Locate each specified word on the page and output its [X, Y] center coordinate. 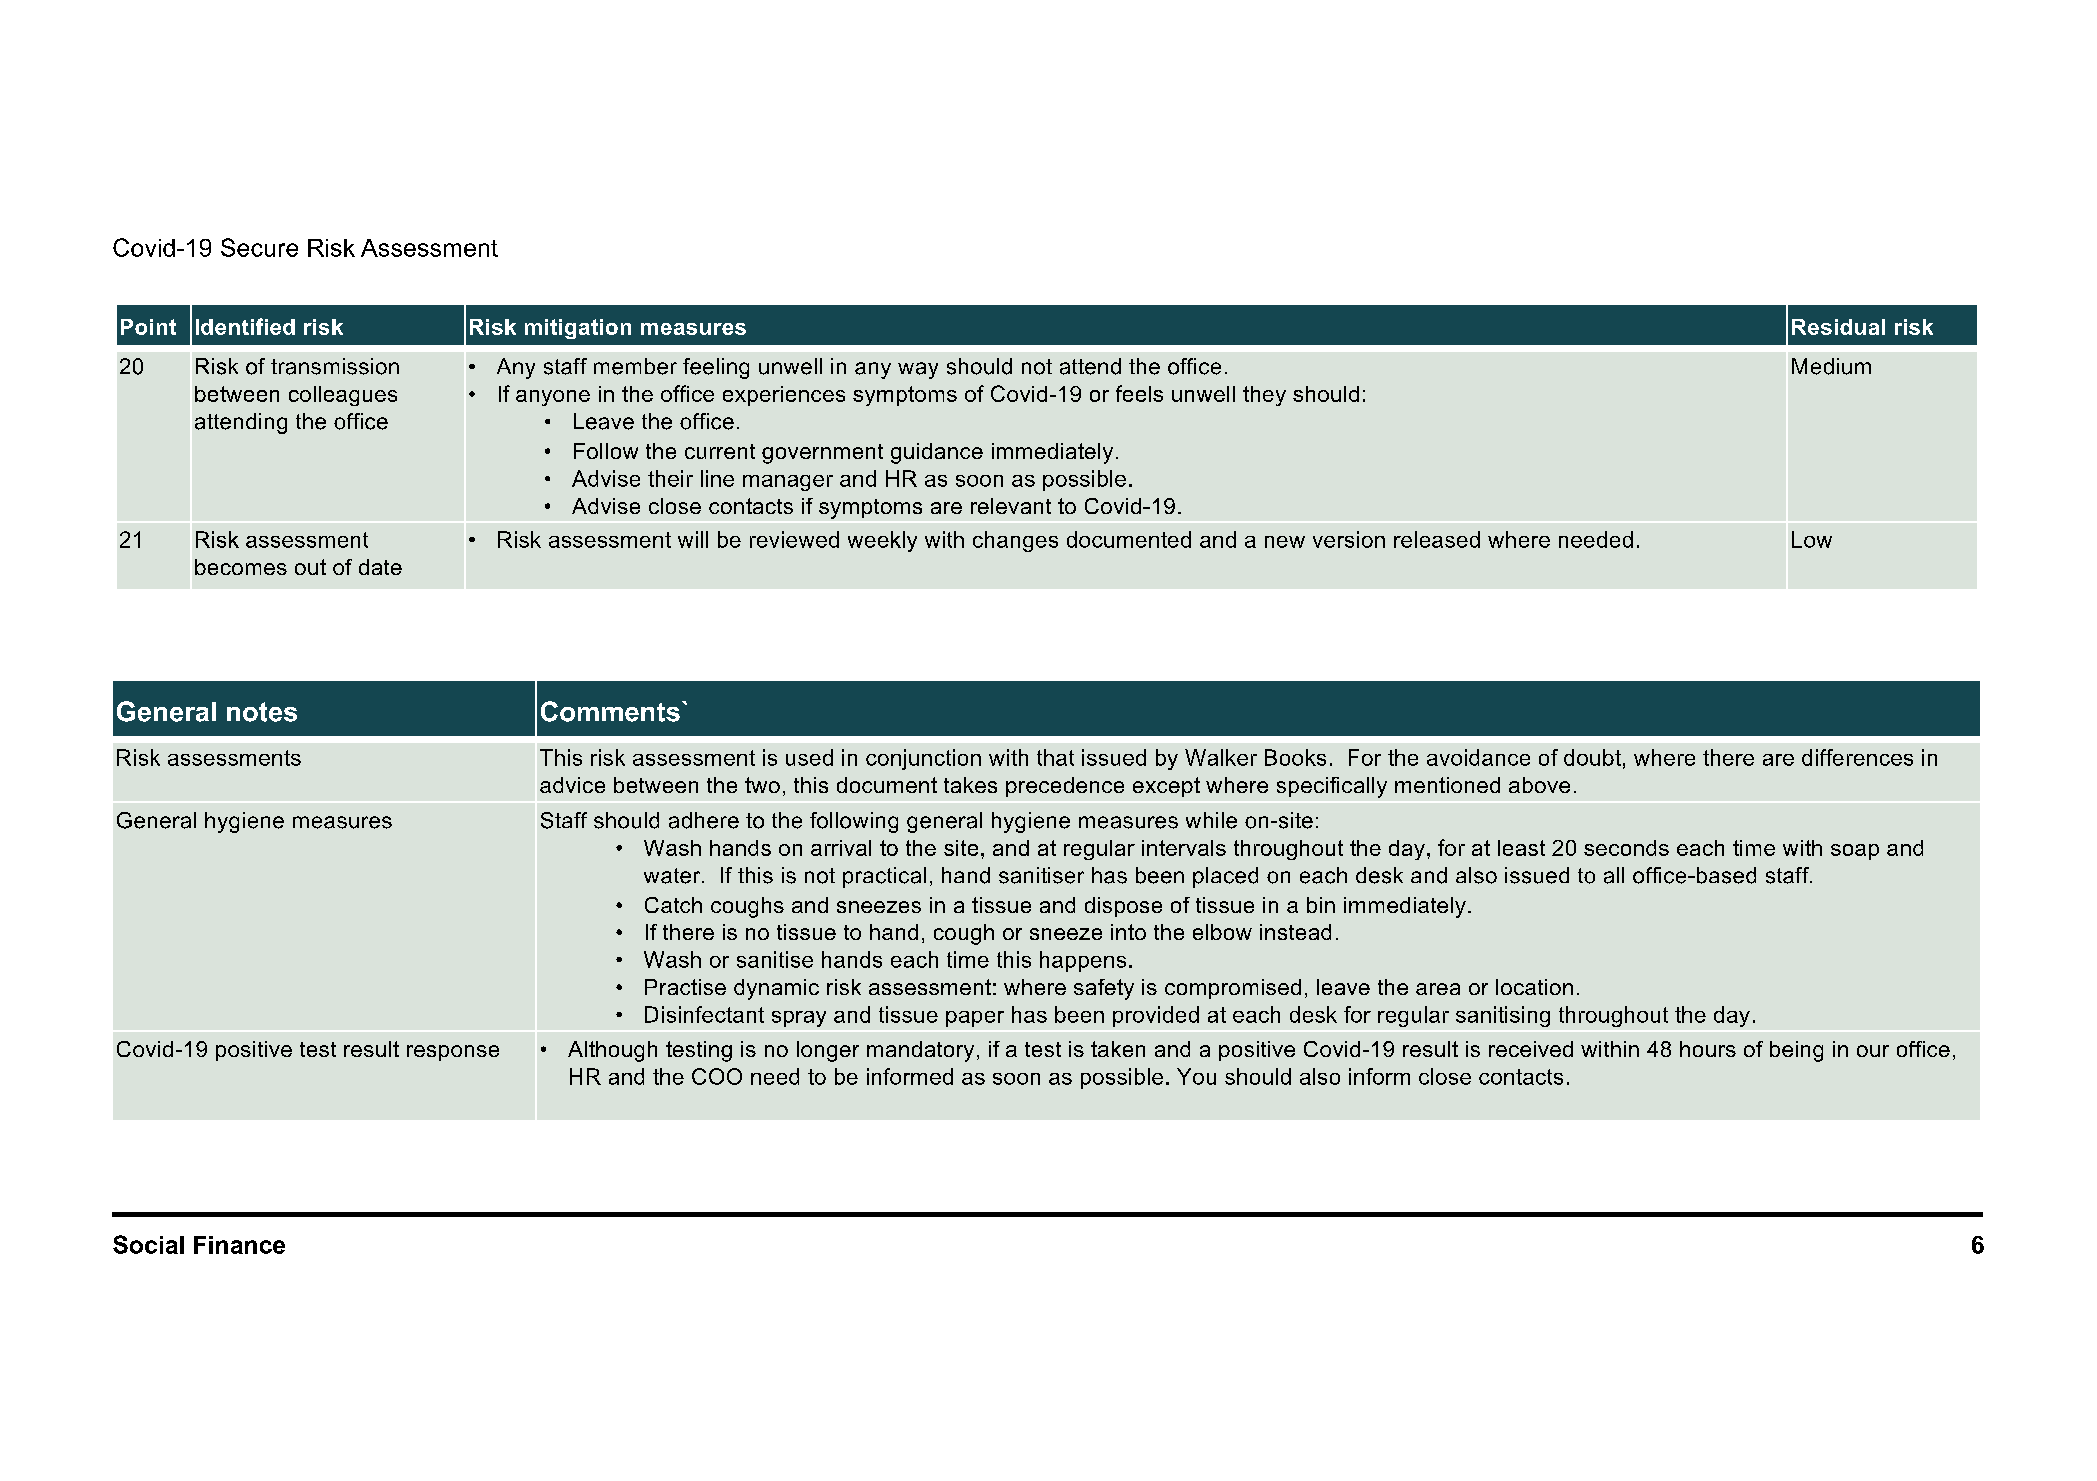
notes [262, 712]
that [1055, 757]
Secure [259, 247]
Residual [1838, 327]
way [918, 370]
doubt [1592, 757]
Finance [239, 1245]
